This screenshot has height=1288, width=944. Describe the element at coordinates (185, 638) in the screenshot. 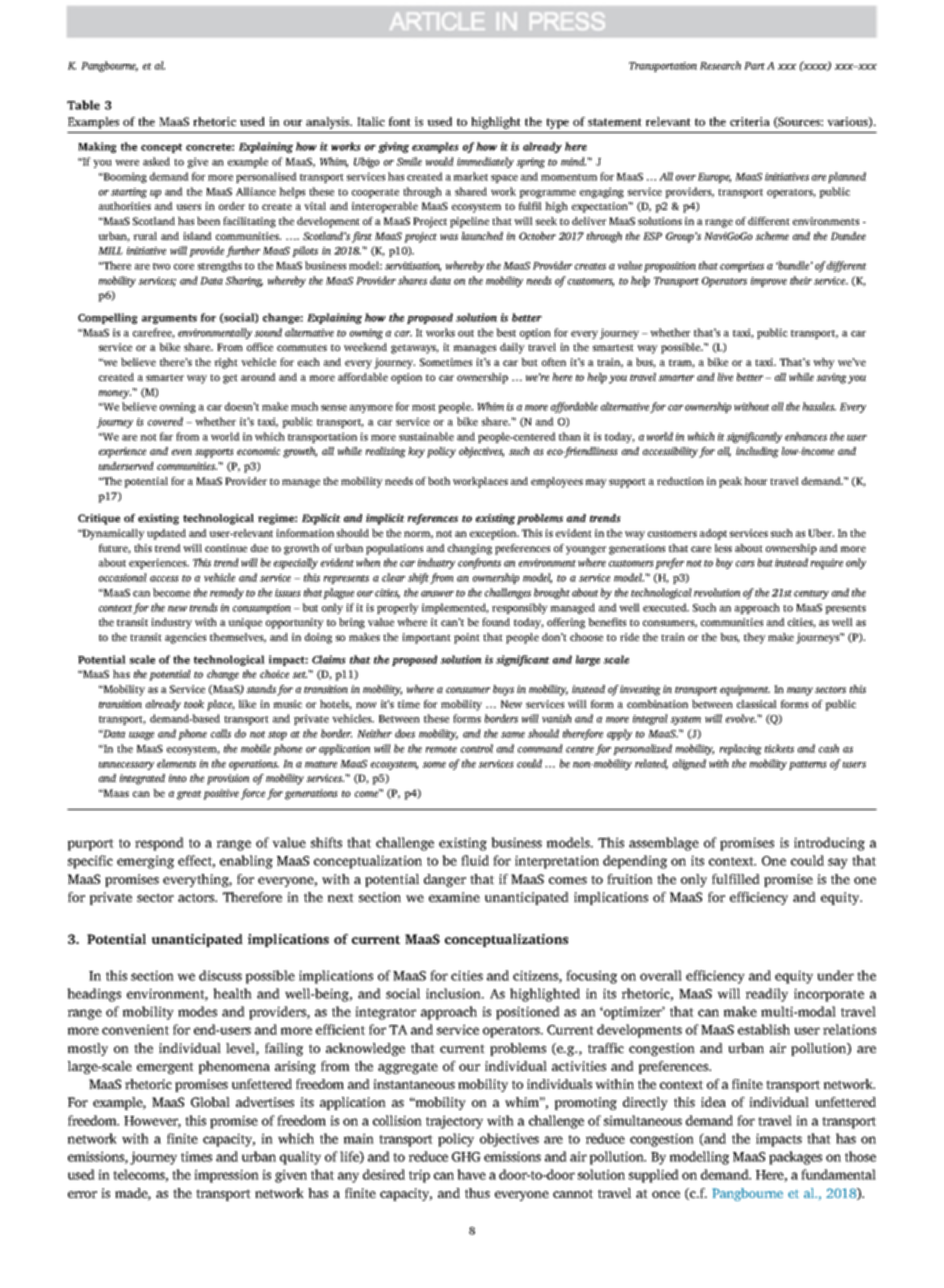

I see `agencies` at that location.
